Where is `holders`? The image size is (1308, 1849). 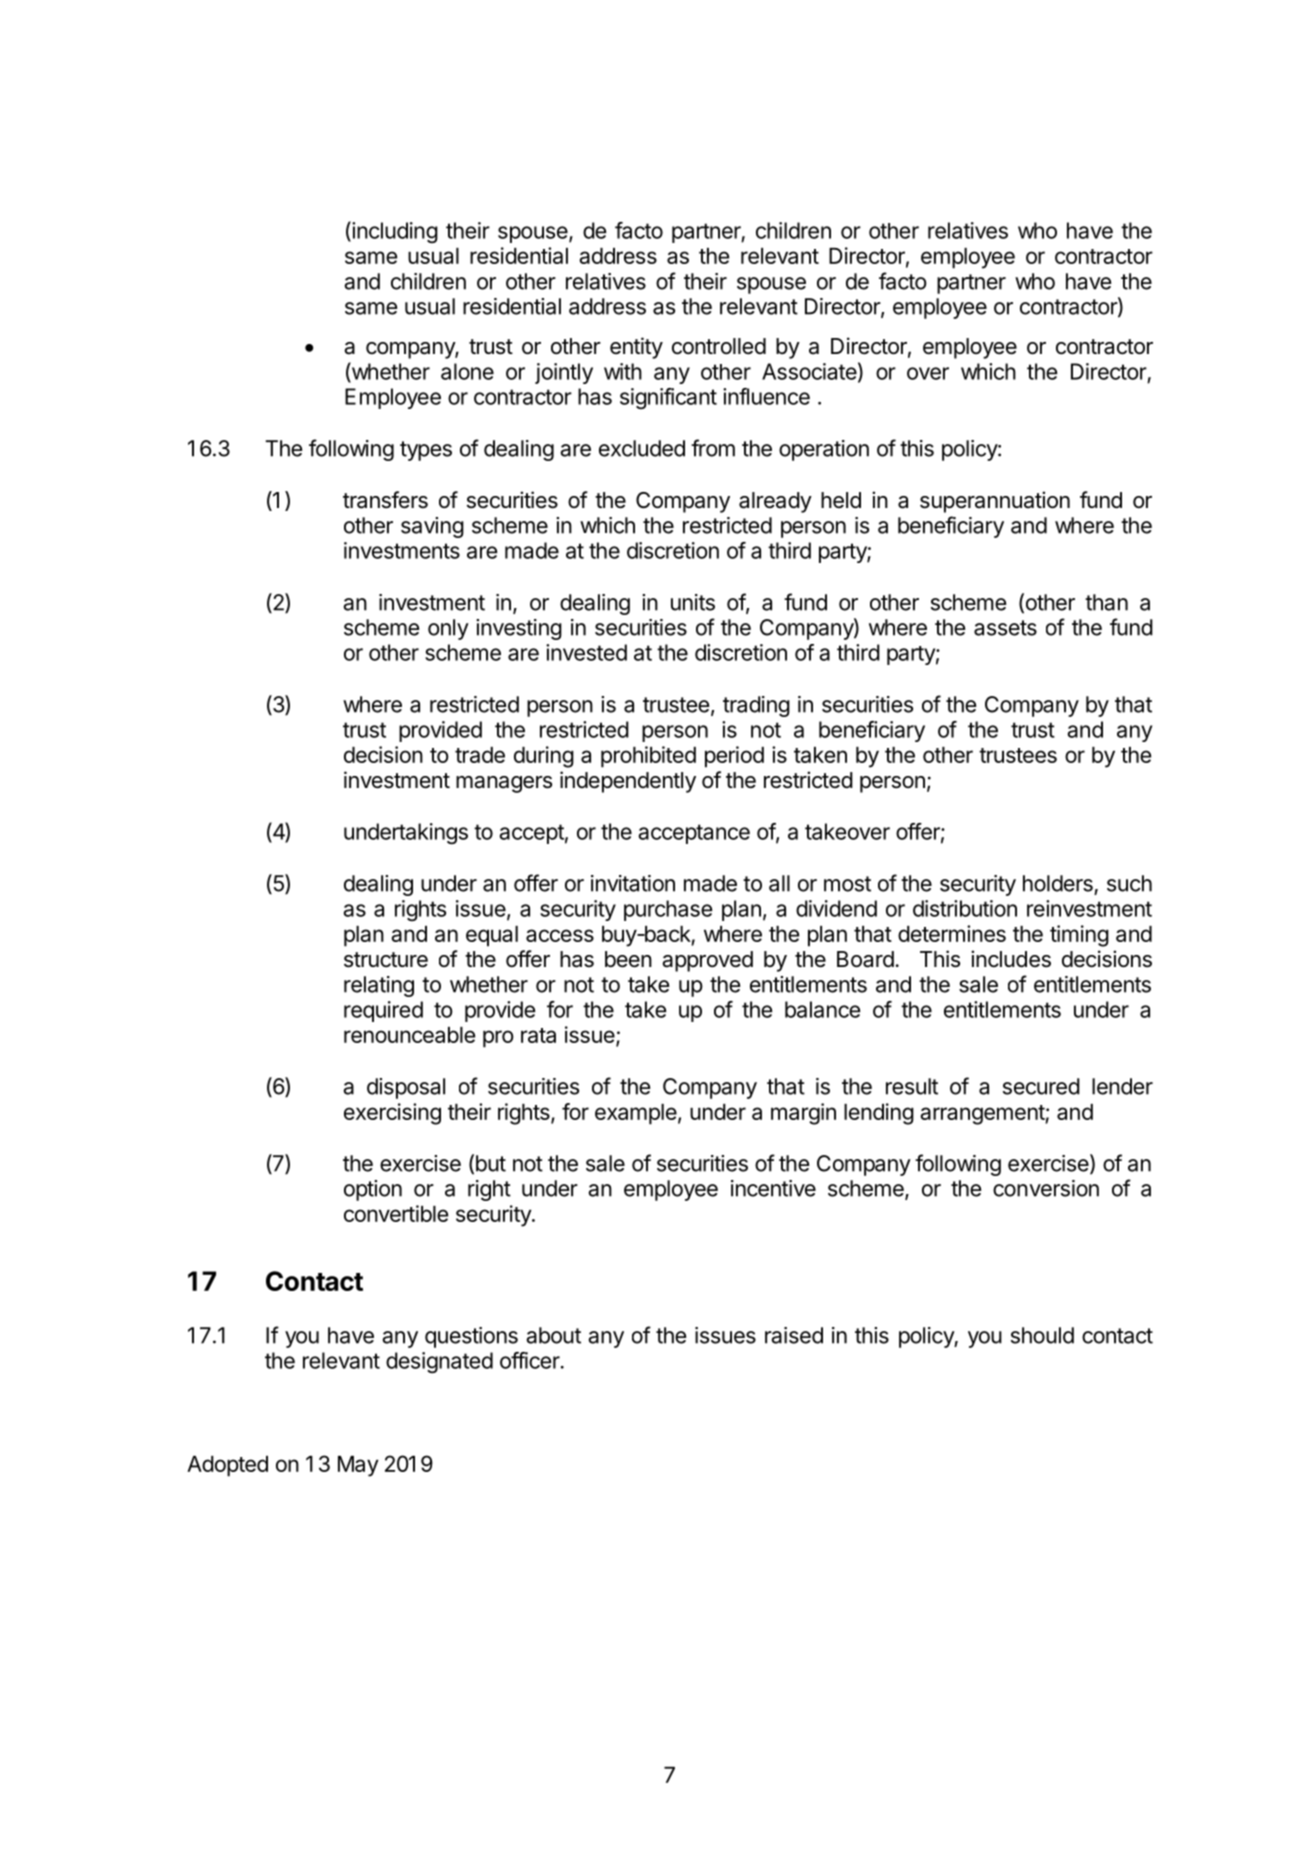
holders is located at coordinates (1058, 883).
